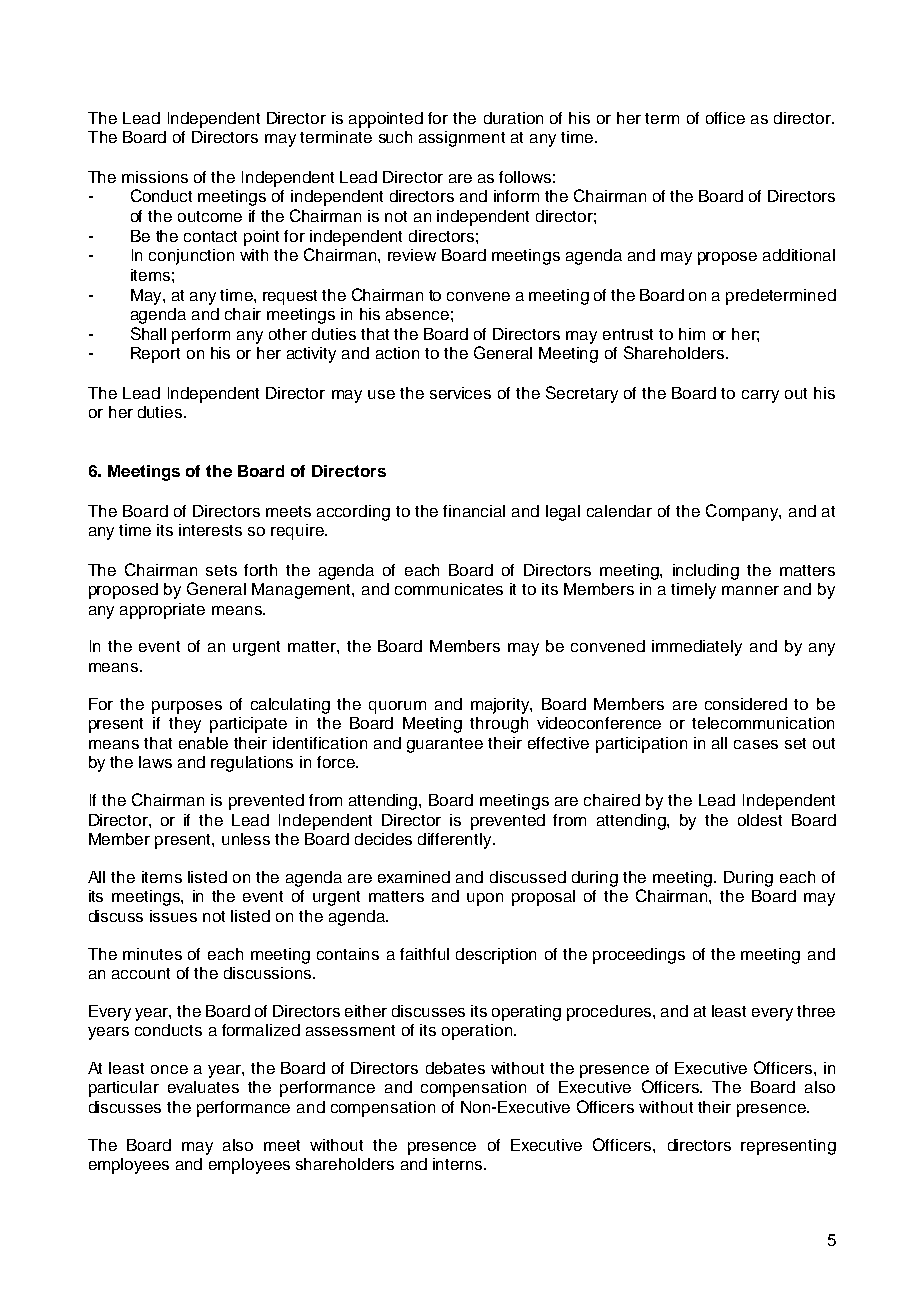 This screenshot has height=1307, width=924. Describe the element at coordinates (155, 177) in the screenshot. I see `missions` at that location.
